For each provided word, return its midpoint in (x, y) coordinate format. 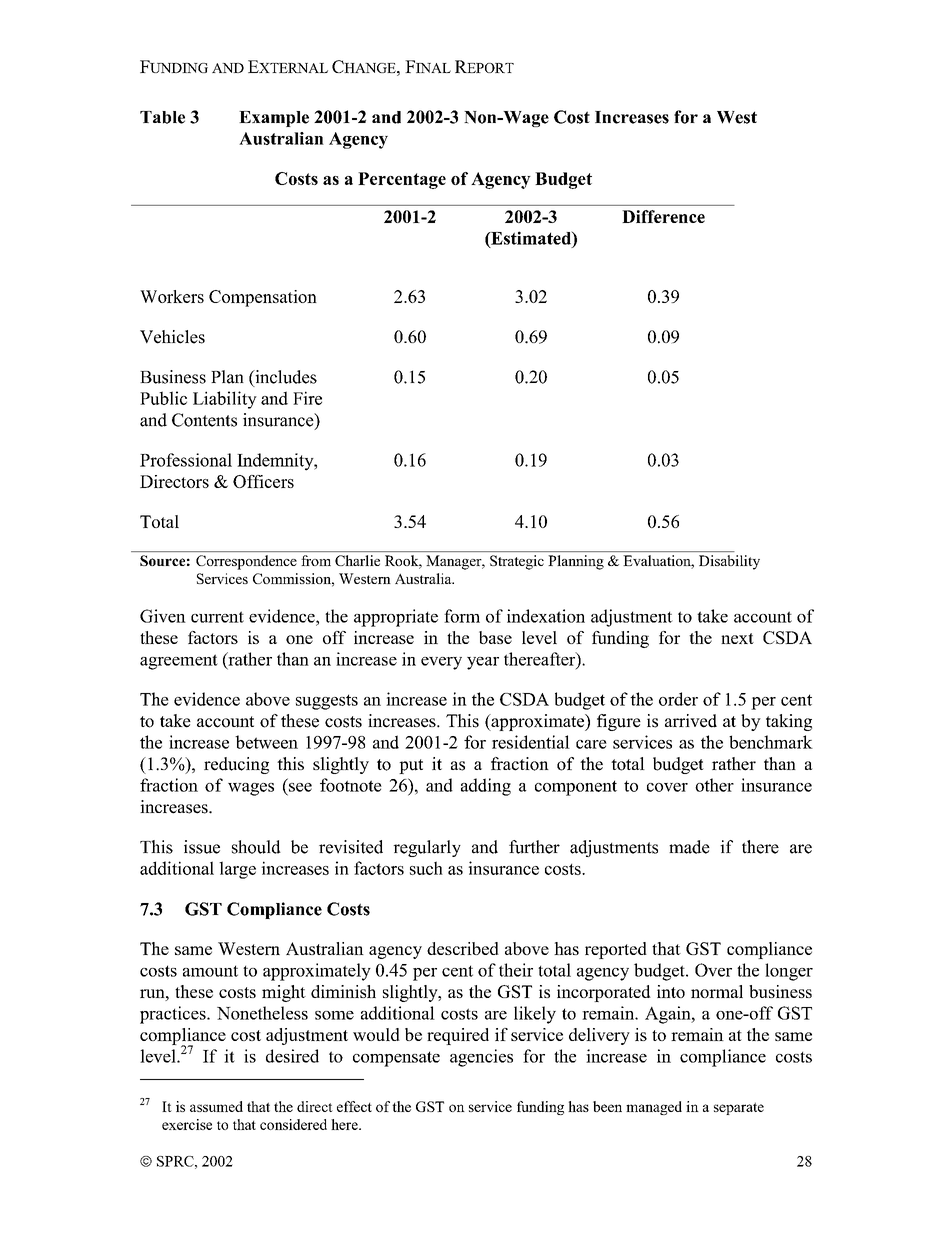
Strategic (517, 562)
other (714, 785)
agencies (481, 1058)
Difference (663, 216)
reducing (236, 765)
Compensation (263, 298)
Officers (263, 481)
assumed (216, 1106)
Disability (729, 562)
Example (274, 119)
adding (486, 787)
